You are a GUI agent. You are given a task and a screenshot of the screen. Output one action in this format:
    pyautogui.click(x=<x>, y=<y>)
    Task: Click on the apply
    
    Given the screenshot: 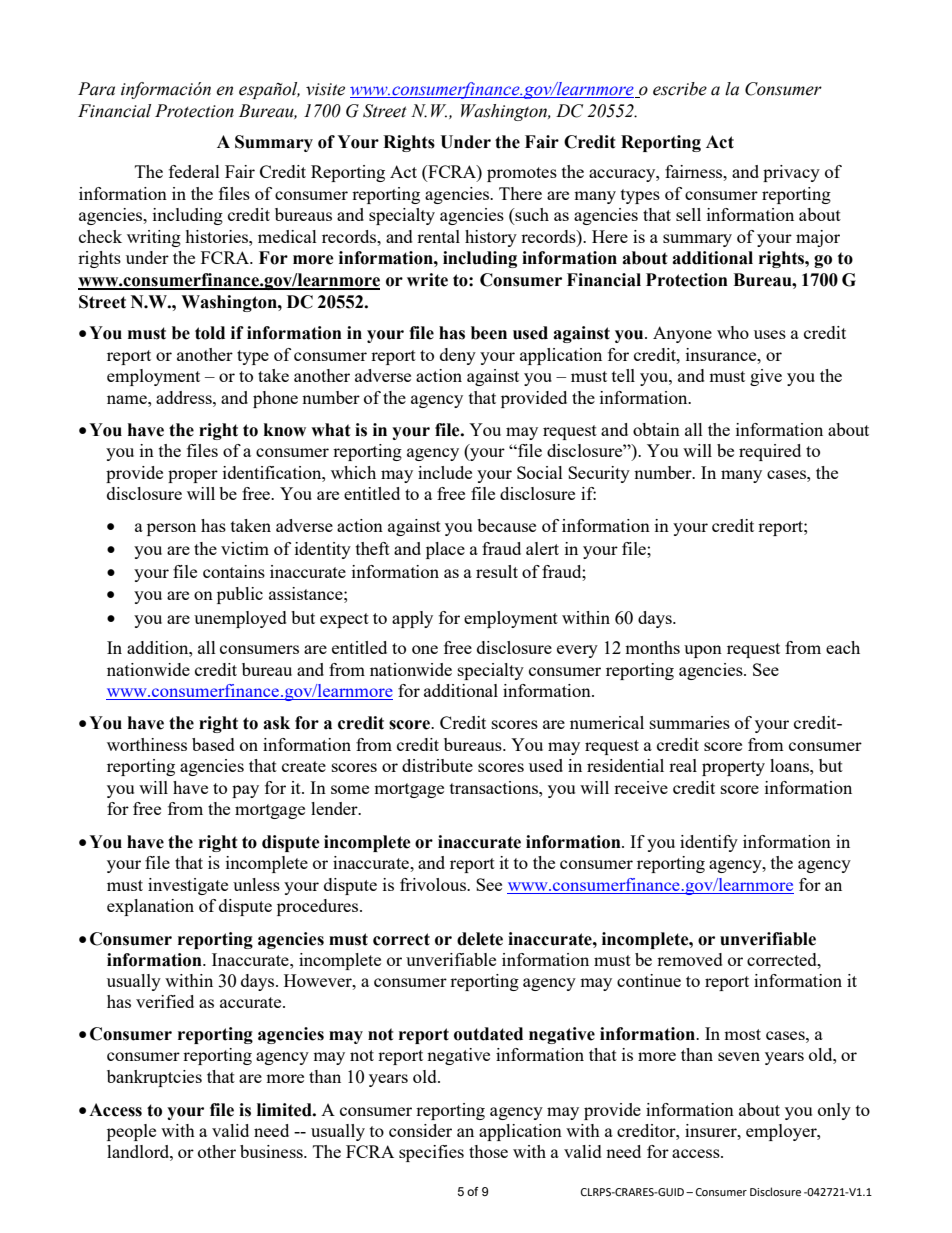 What is the action you would take?
    pyautogui.click(x=412, y=619)
